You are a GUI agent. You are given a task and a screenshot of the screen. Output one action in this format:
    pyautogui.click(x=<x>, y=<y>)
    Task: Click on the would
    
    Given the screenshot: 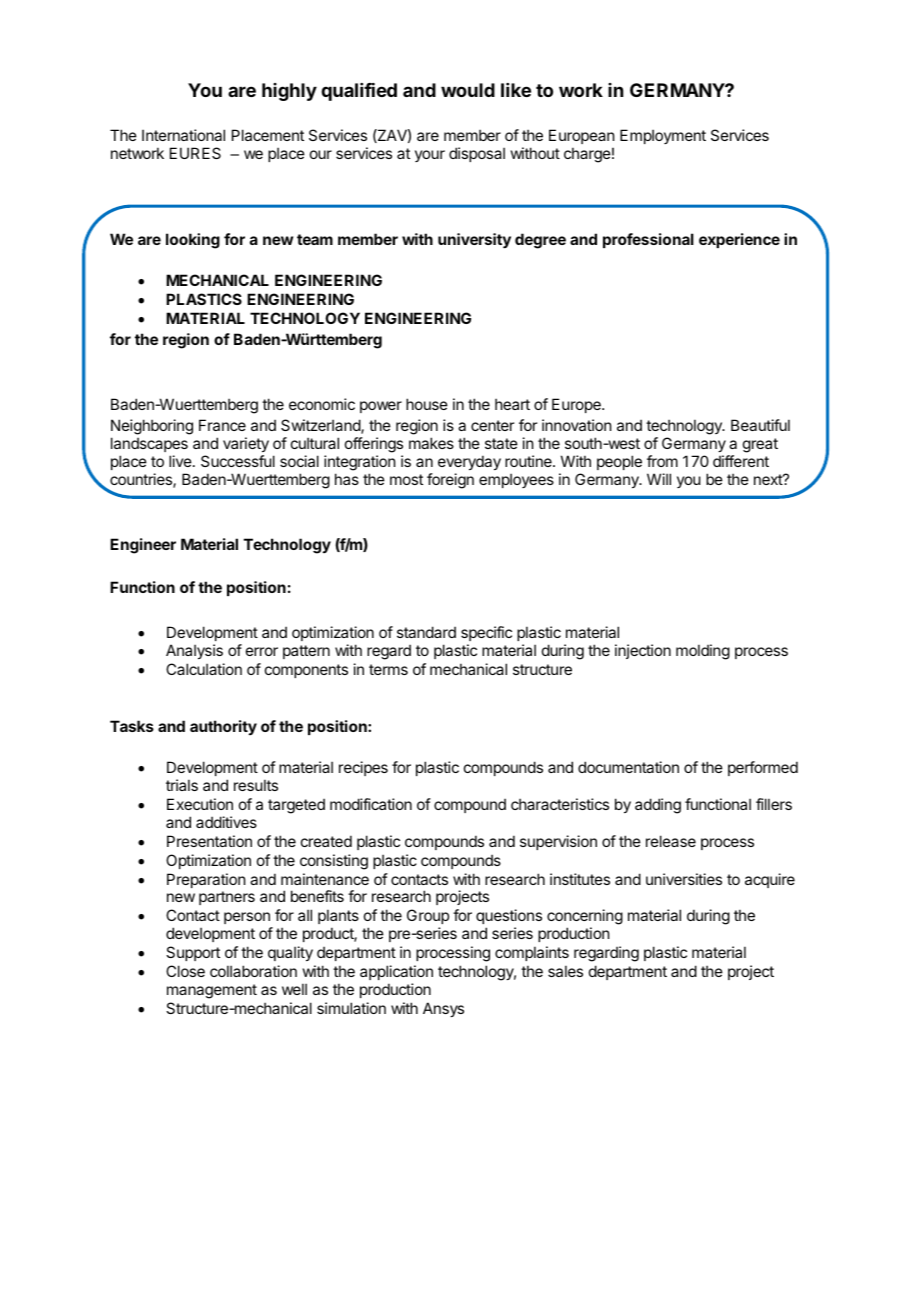 What is the action you would take?
    pyautogui.click(x=468, y=90)
